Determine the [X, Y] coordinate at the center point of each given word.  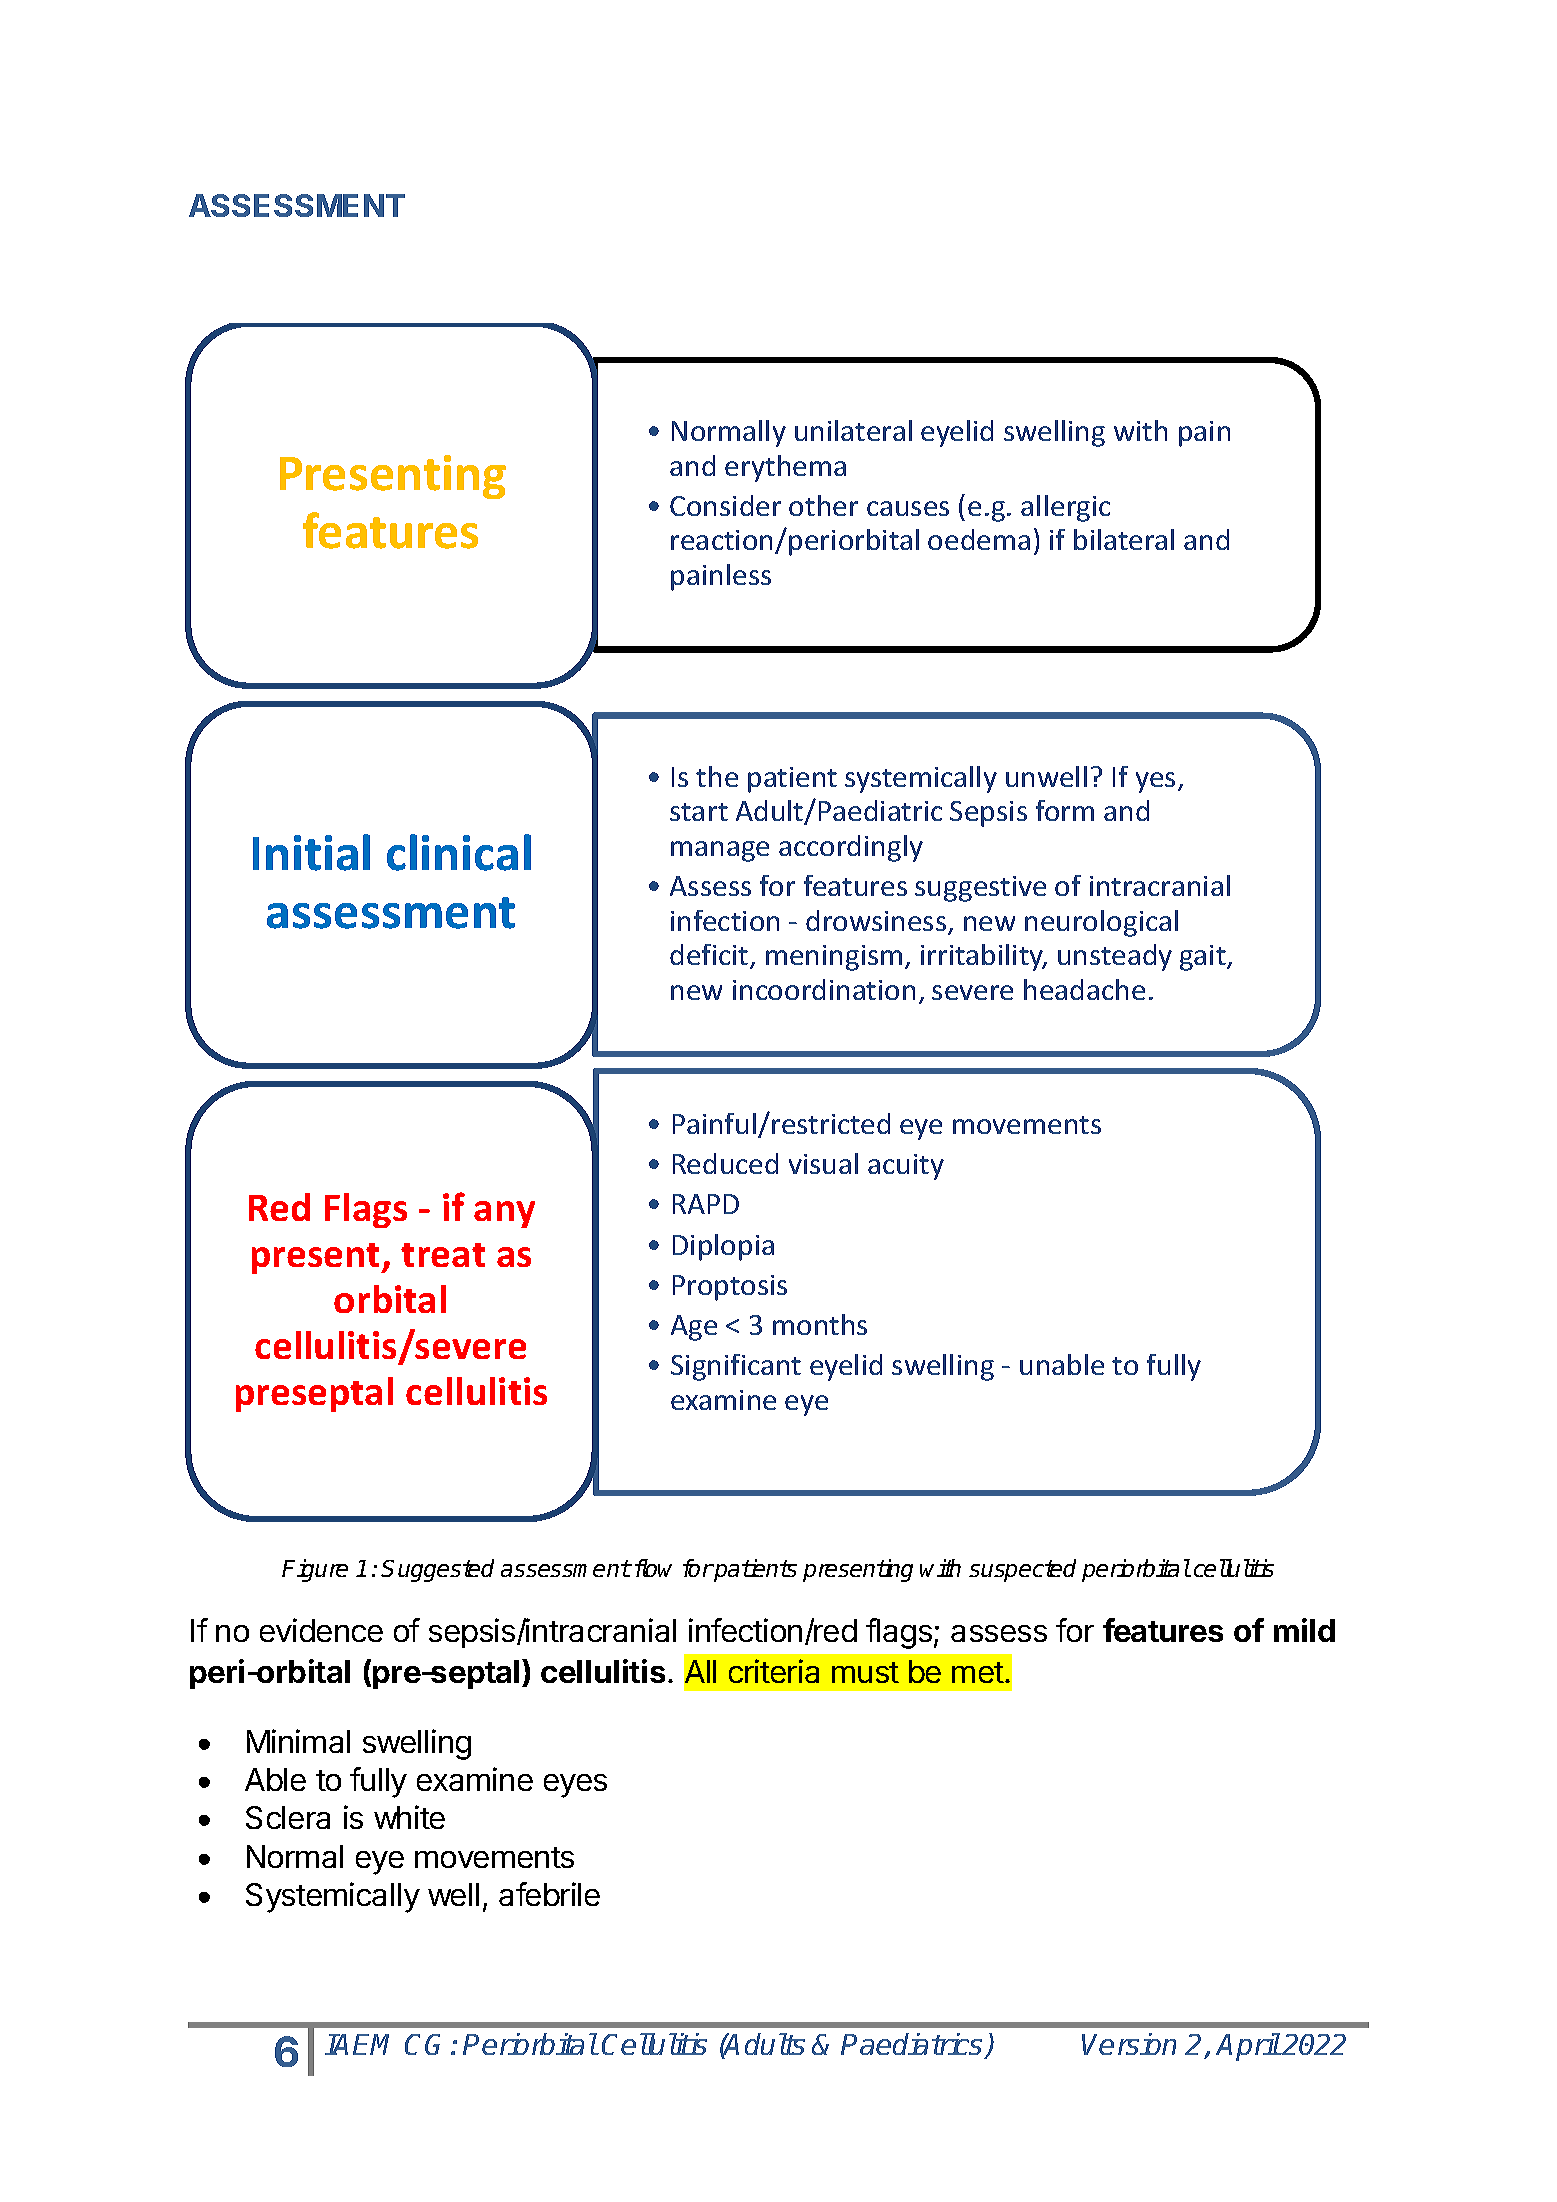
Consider [725, 505]
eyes [575, 1786]
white [409, 1817]
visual [823, 1163]
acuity [906, 1167]
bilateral [1124, 539]
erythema [785, 468]
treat [443, 1255]
